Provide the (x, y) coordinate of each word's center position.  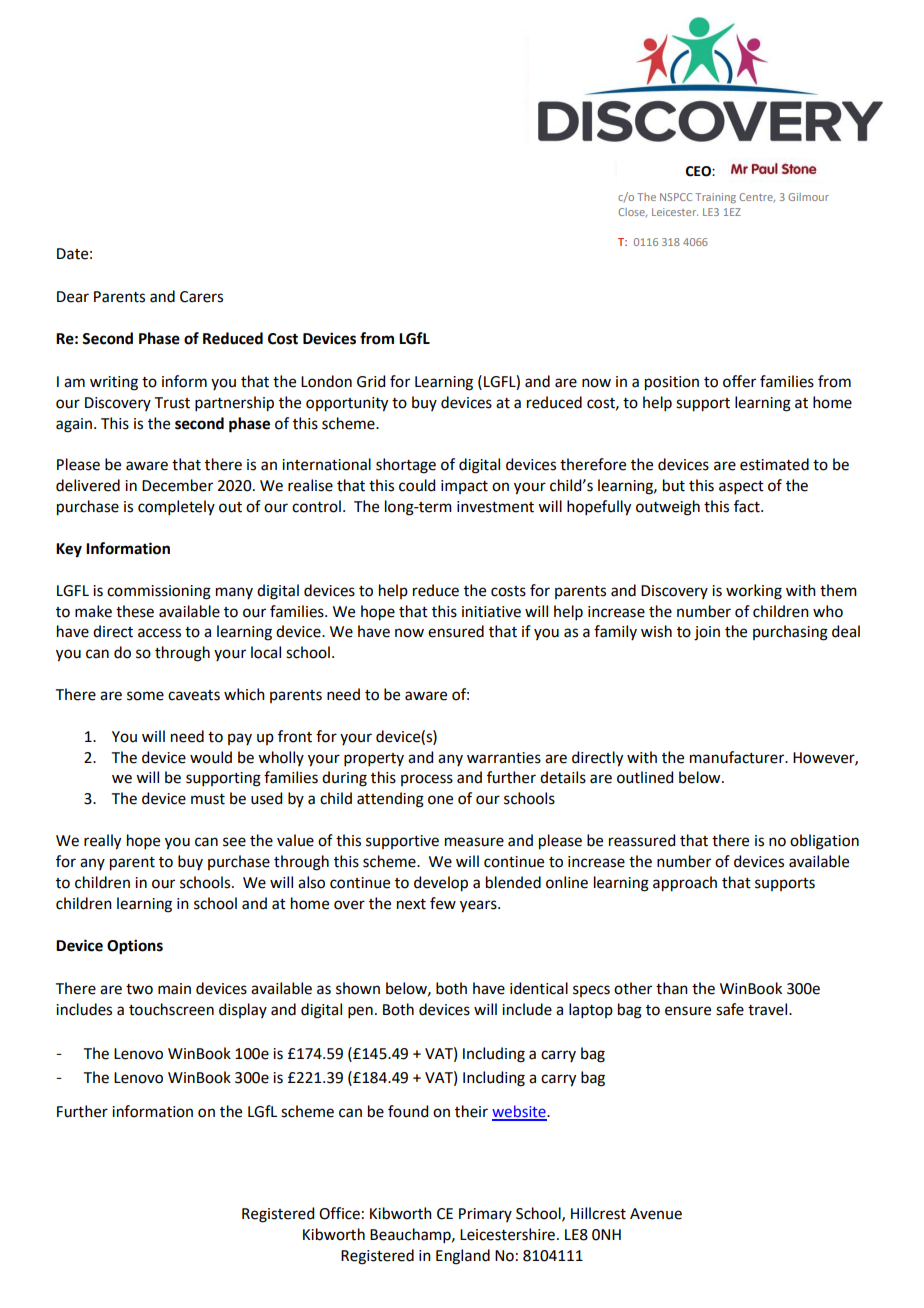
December (177, 485)
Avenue (656, 1214)
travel (769, 1009)
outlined (645, 777)
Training (715, 198)
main (174, 989)
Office (339, 1213)
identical (539, 988)
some (145, 696)
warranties (504, 758)
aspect (741, 487)
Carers (201, 297)
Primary (485, 1215)
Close (632, 213)
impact (464, 487)
